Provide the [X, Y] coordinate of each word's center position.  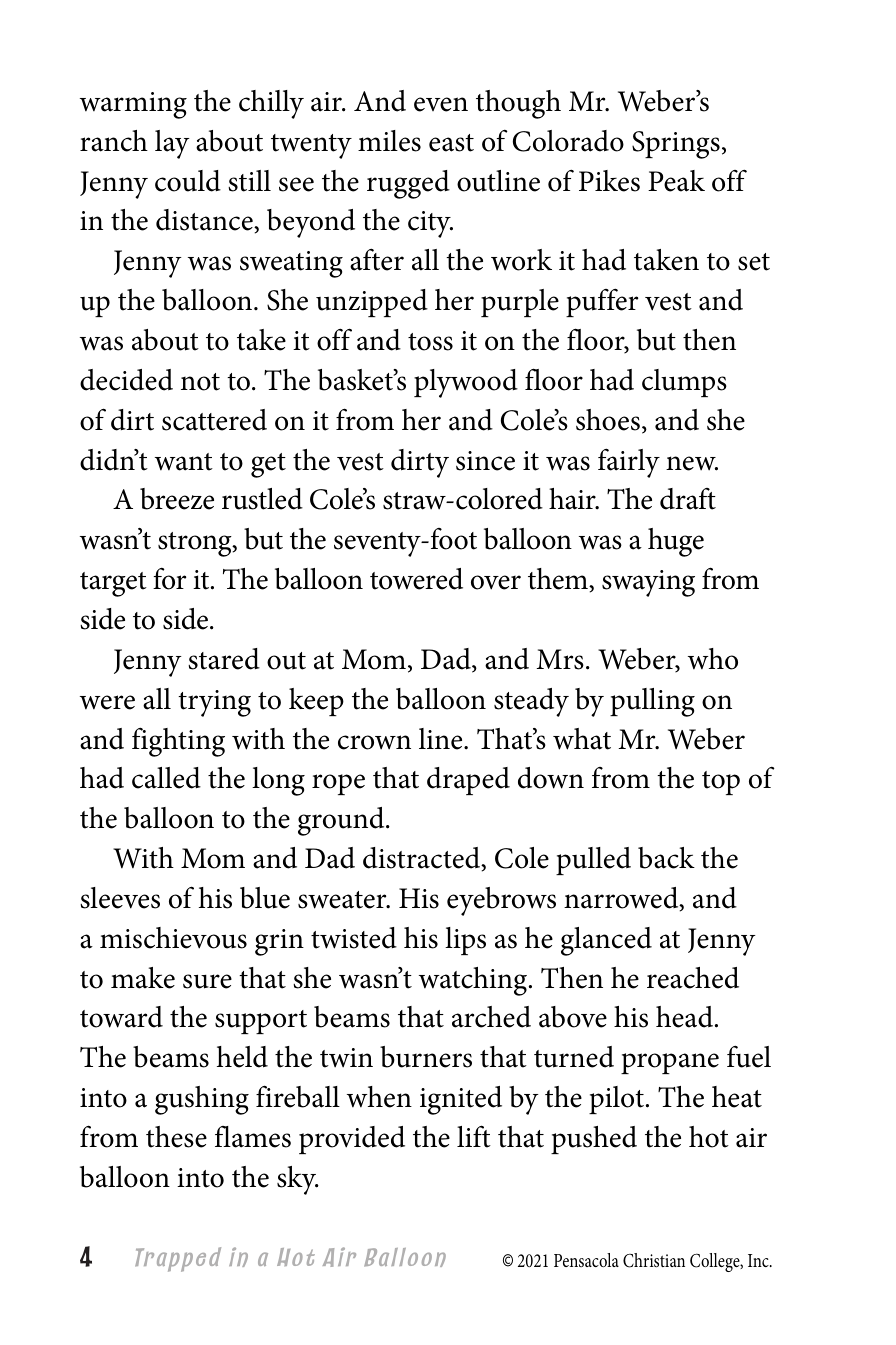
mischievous [173, 938]
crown [374, 742]
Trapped [178, 1259]
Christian [654, 1260]
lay [172, 144]
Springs [676, 145]
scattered [214, 420]
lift [474, 1136]
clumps [684, 383]
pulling [652, 702]
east [451, 143]
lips [465, 941]
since [485, 461]
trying [214, 703]
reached [693, 978]
